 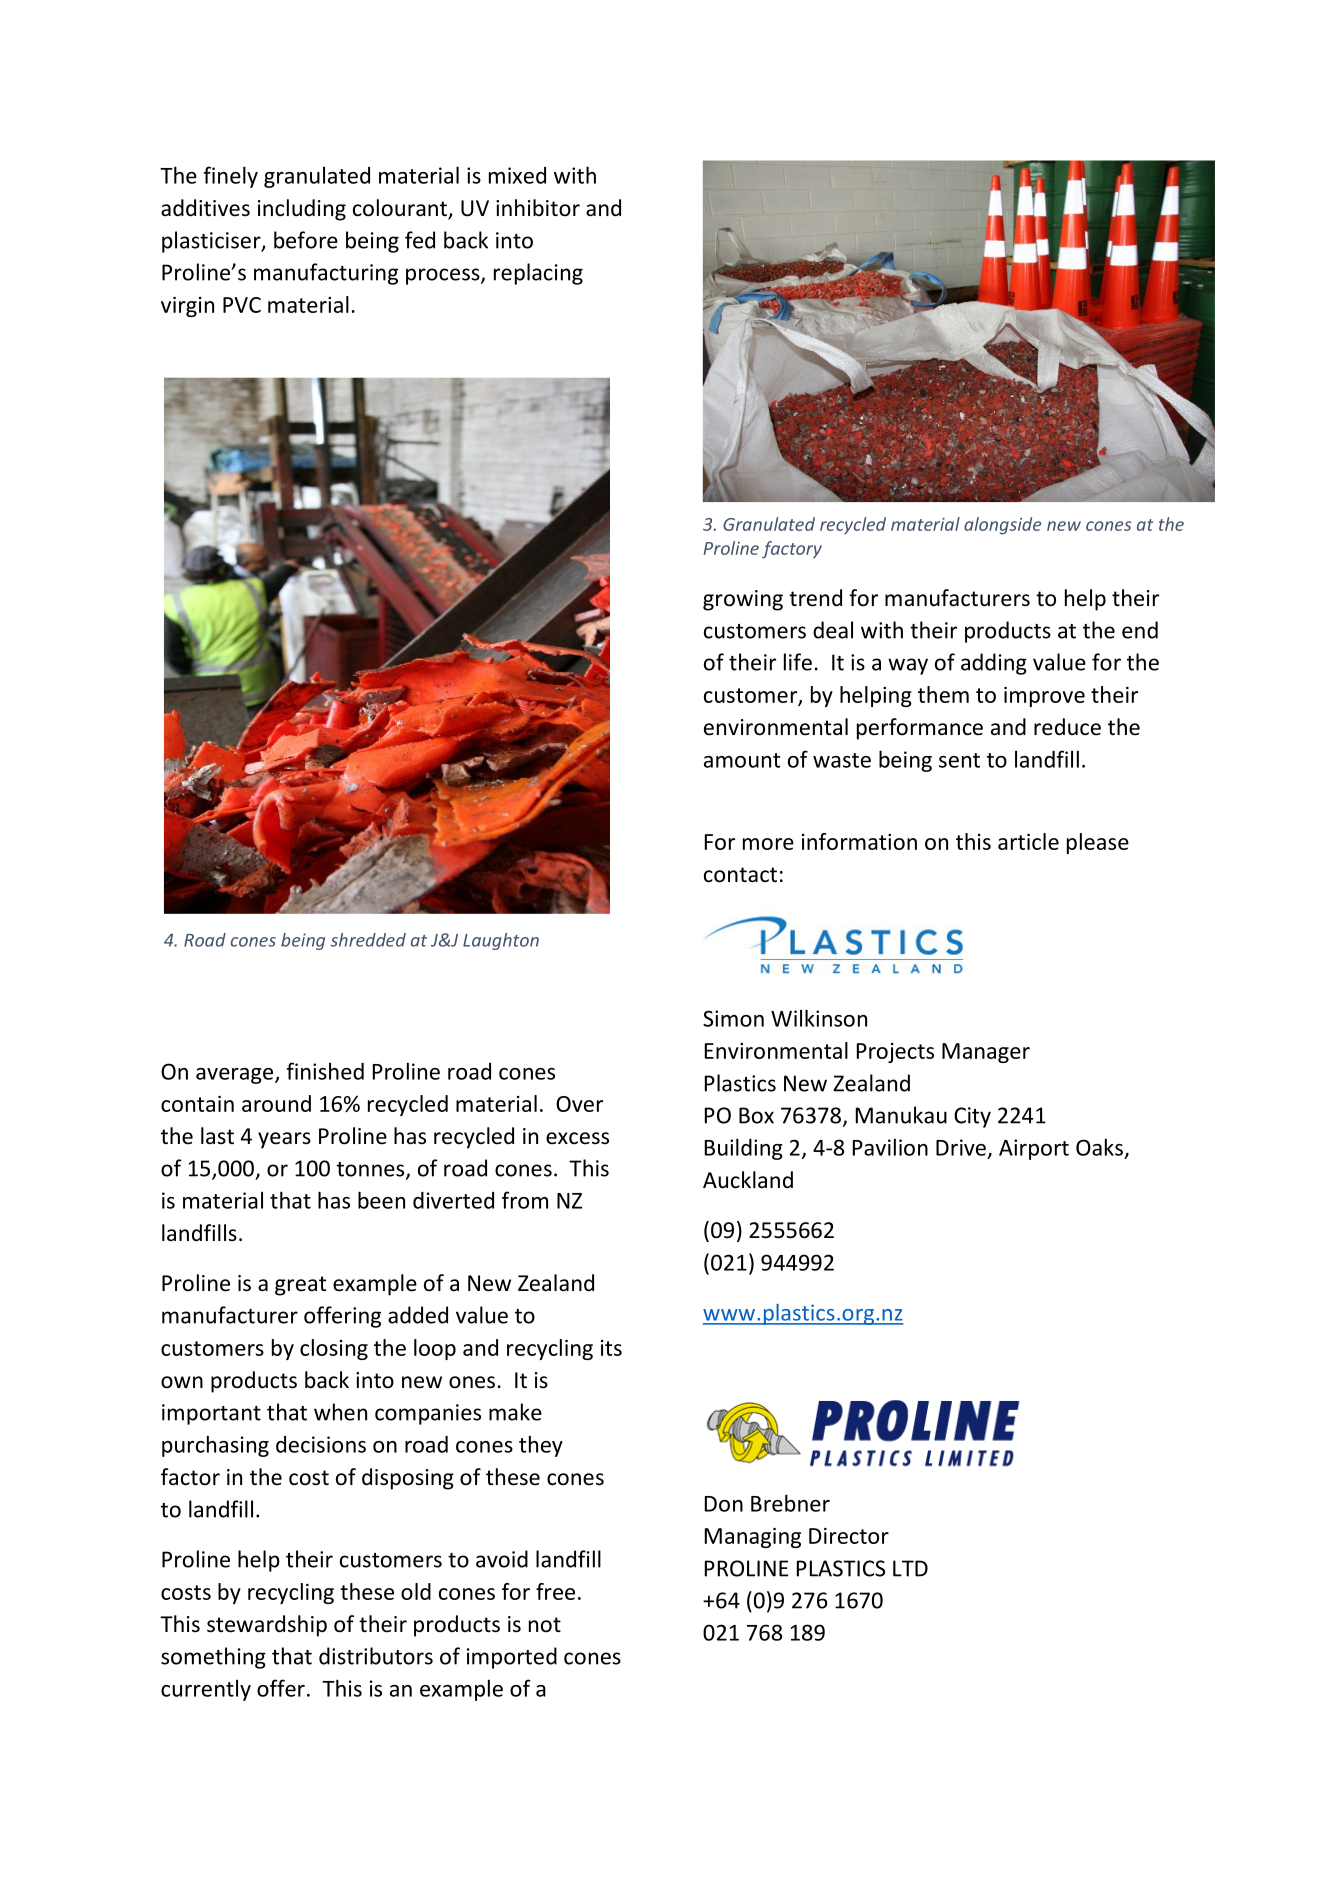 I want to click on including, so click(x=302, y=210).
